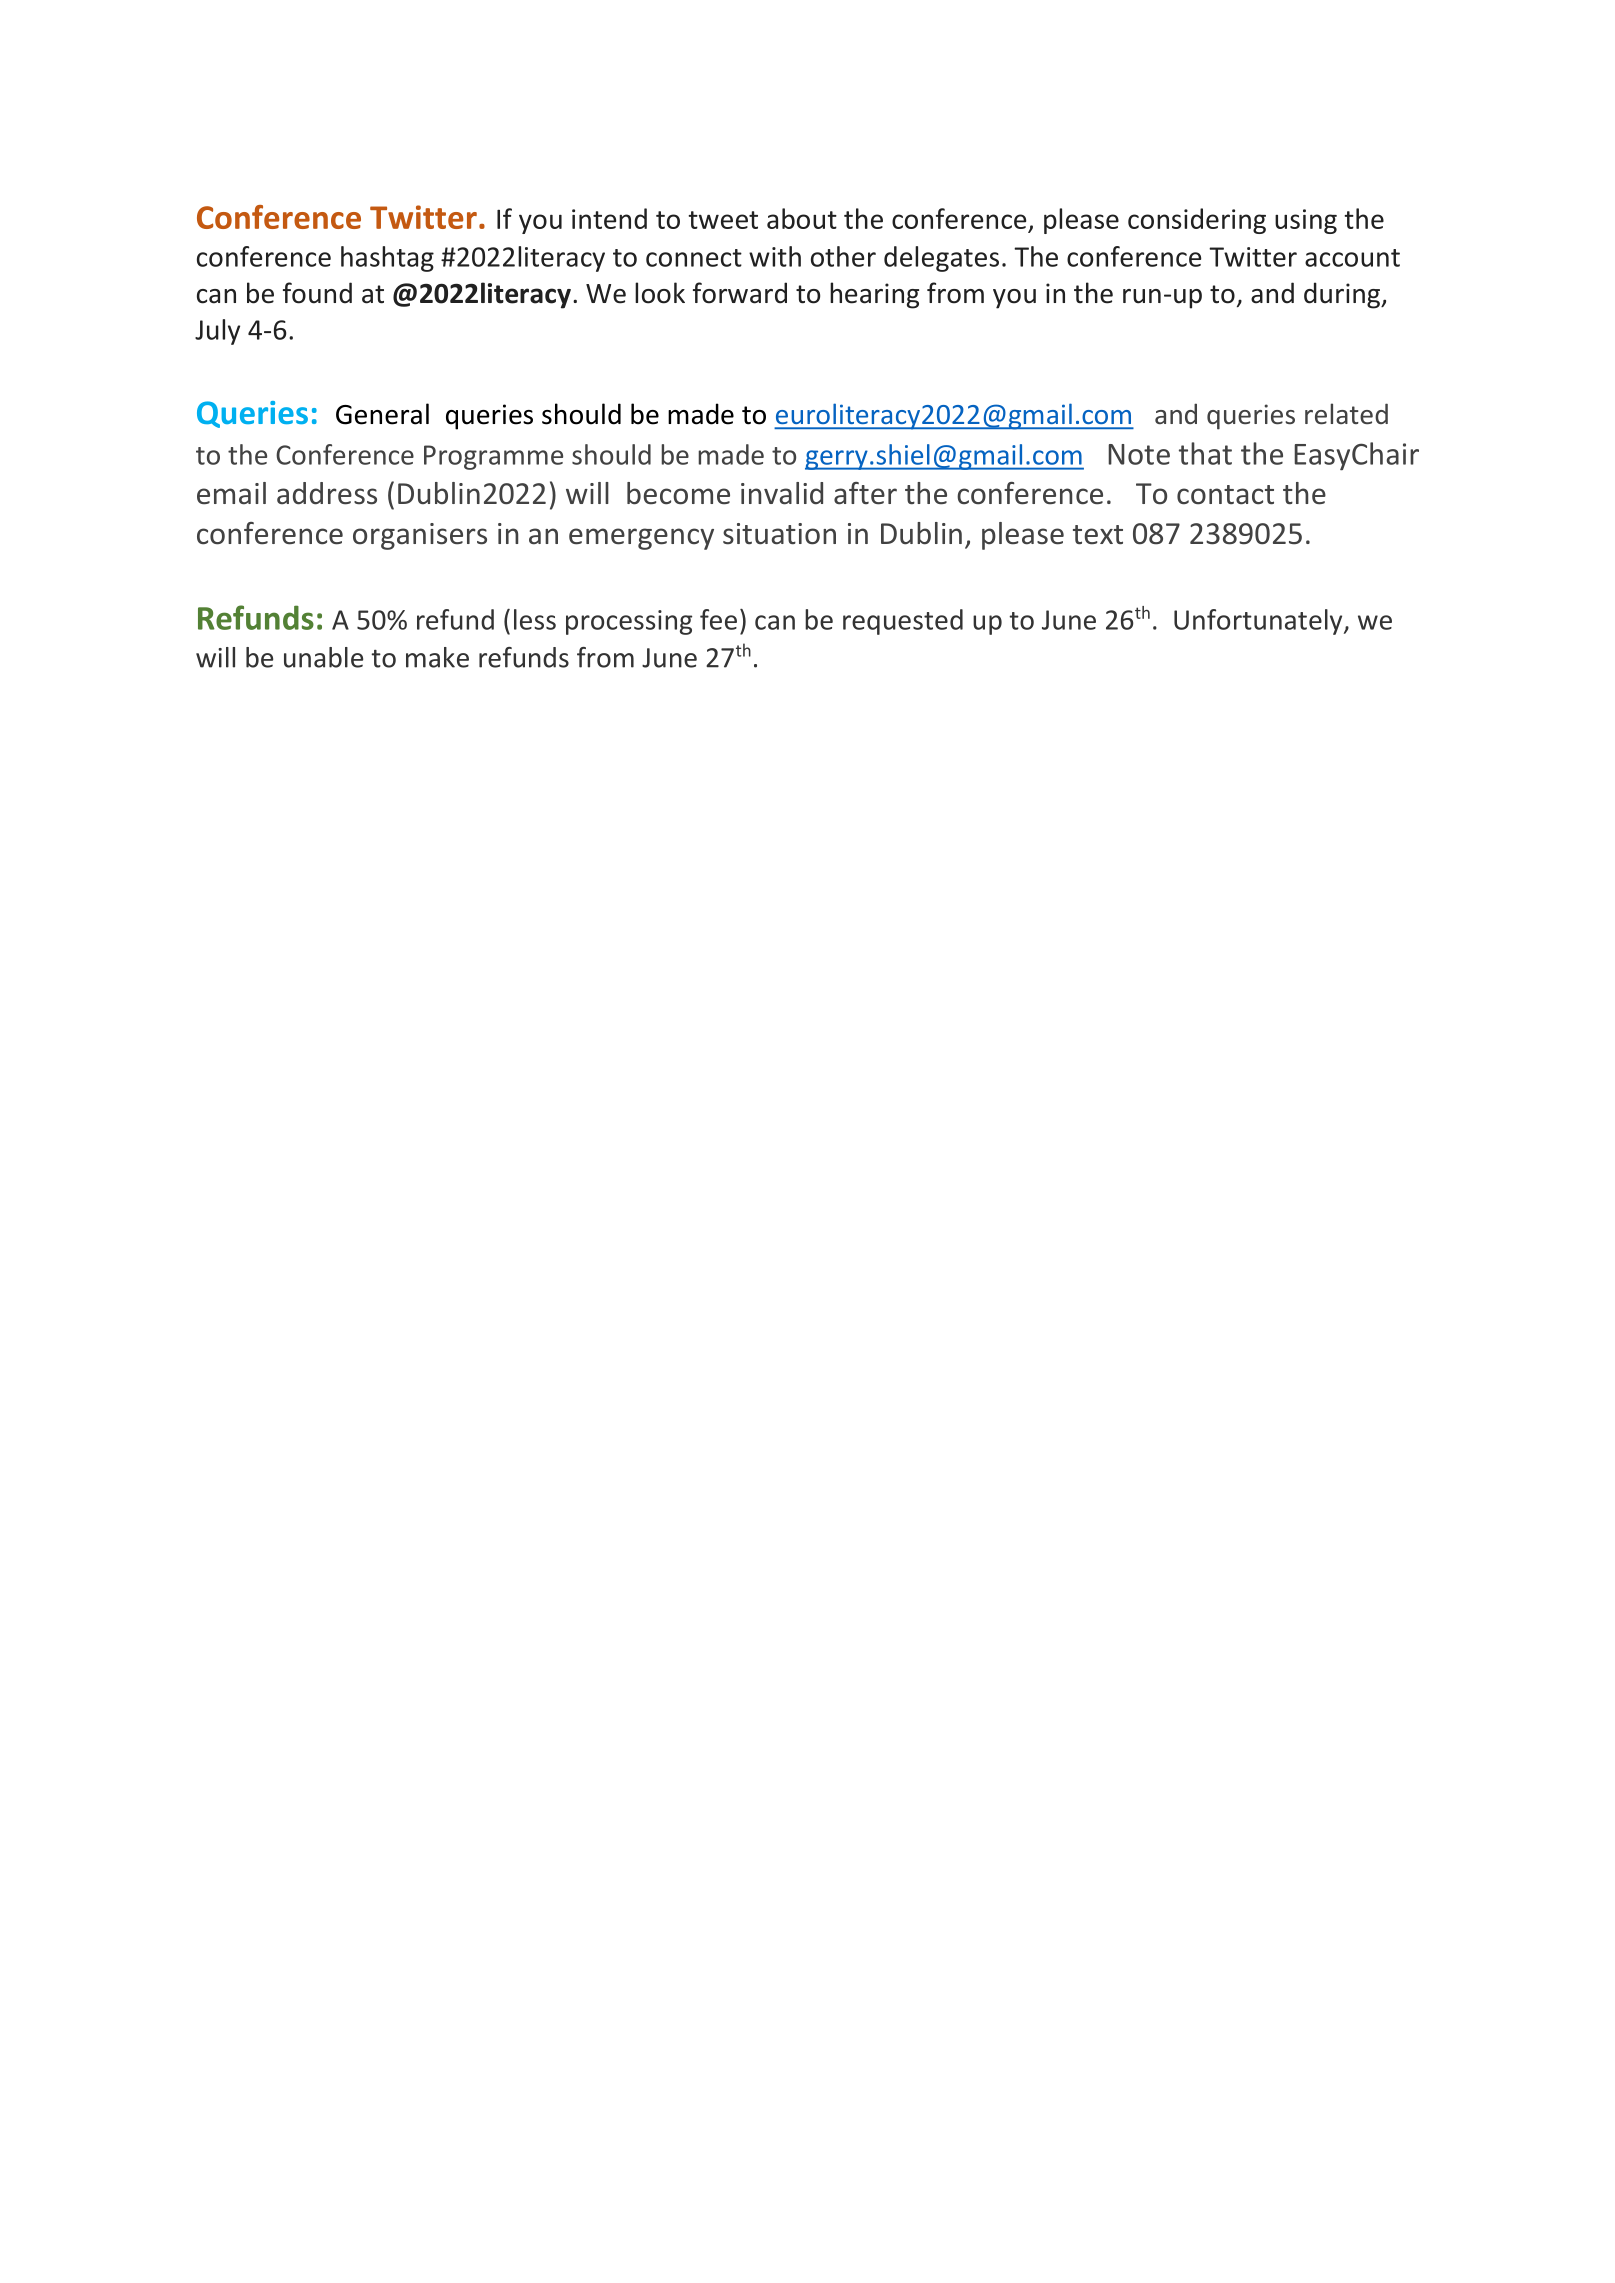 Image resolution: width=1615 pixels, height=2283 pixels. I want to click on hashtag, so click(387, 259).
